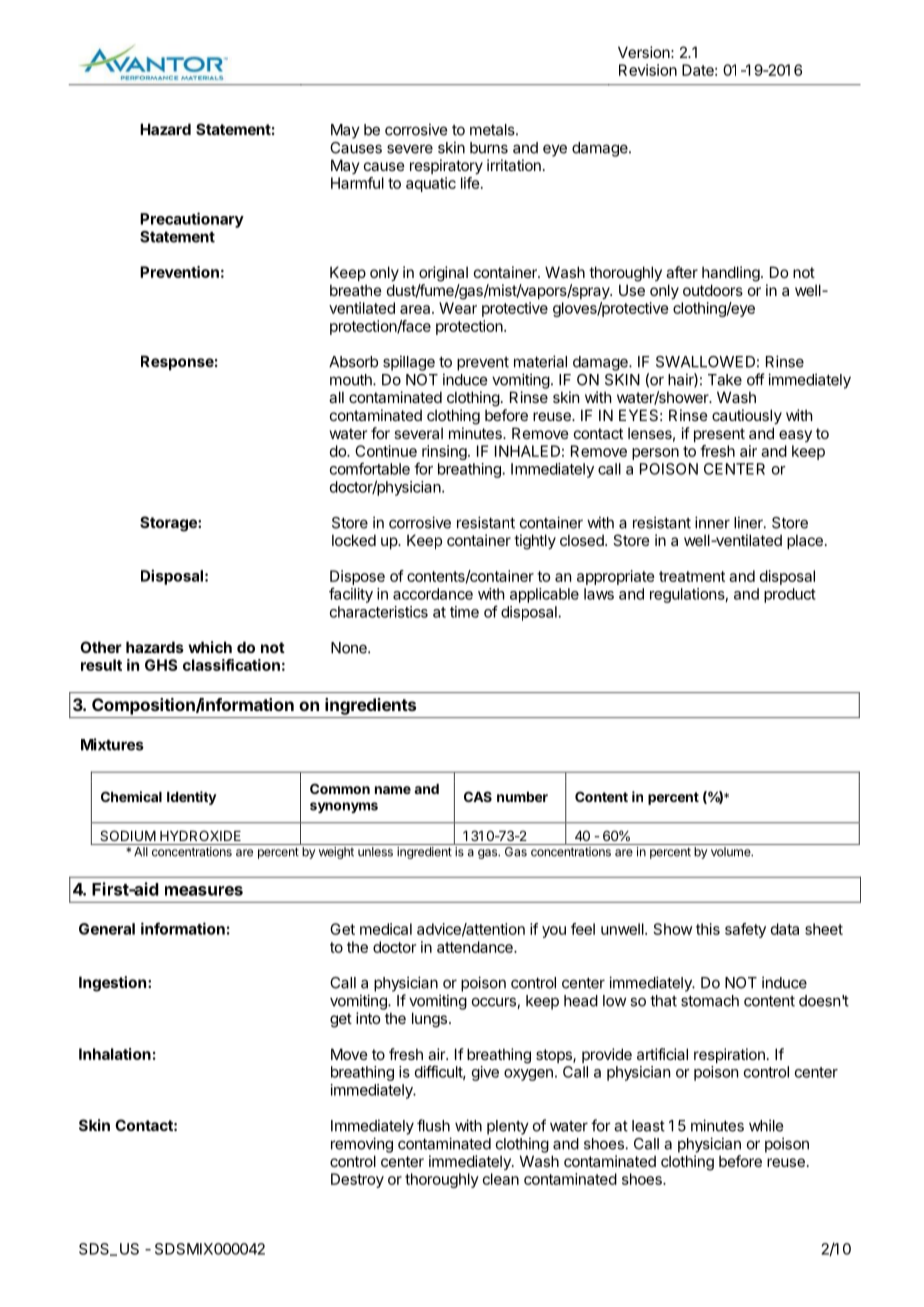 The image size is (924, 1307). Describe the element at coordinates (115, 1054) in the screenshot. I see `Inhalation` at that location.
